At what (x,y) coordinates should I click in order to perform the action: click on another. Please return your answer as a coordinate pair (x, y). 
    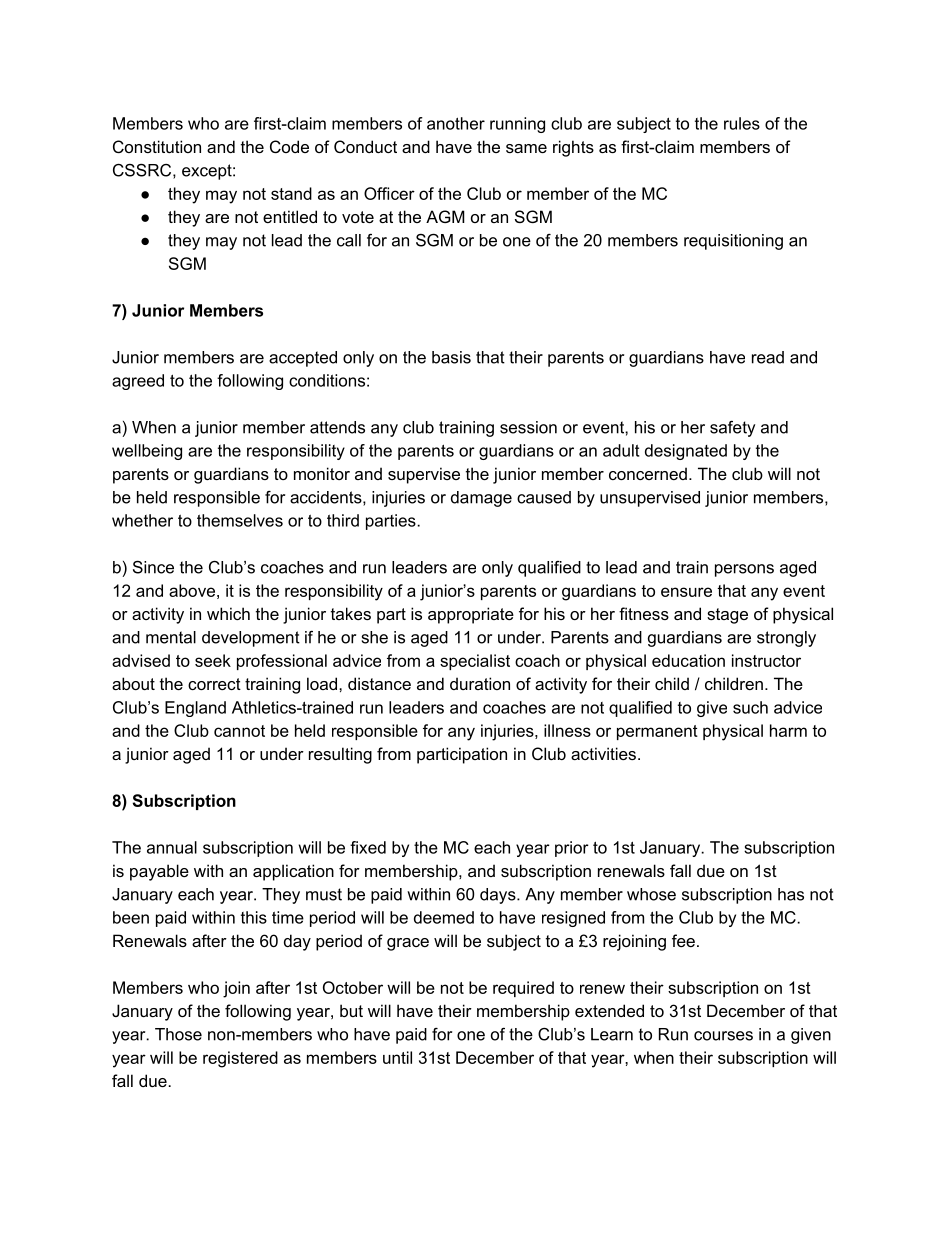
    Looking at the image, I should click on (456, 123).
